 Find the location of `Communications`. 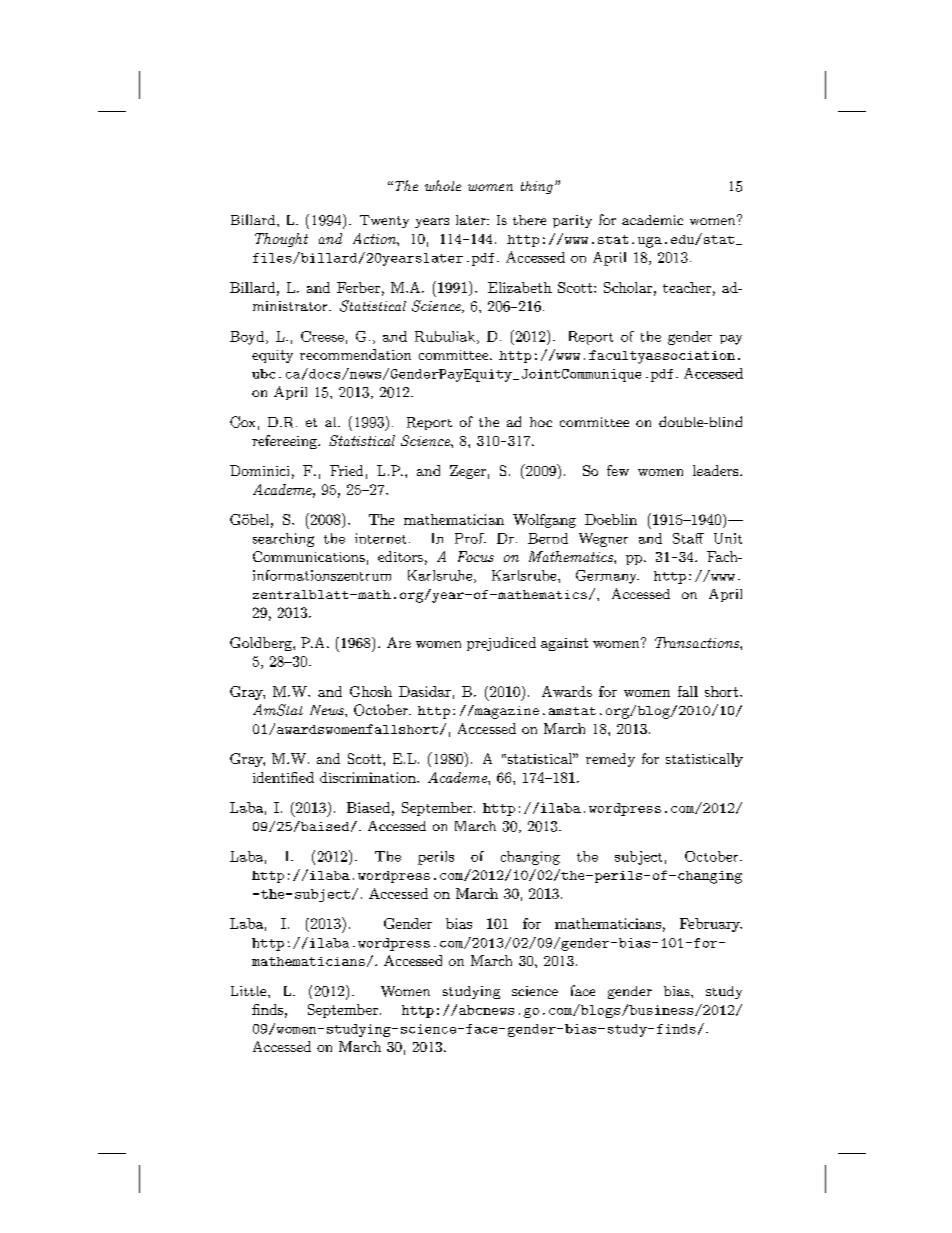

Communications is located at coordinates (309, 556).
